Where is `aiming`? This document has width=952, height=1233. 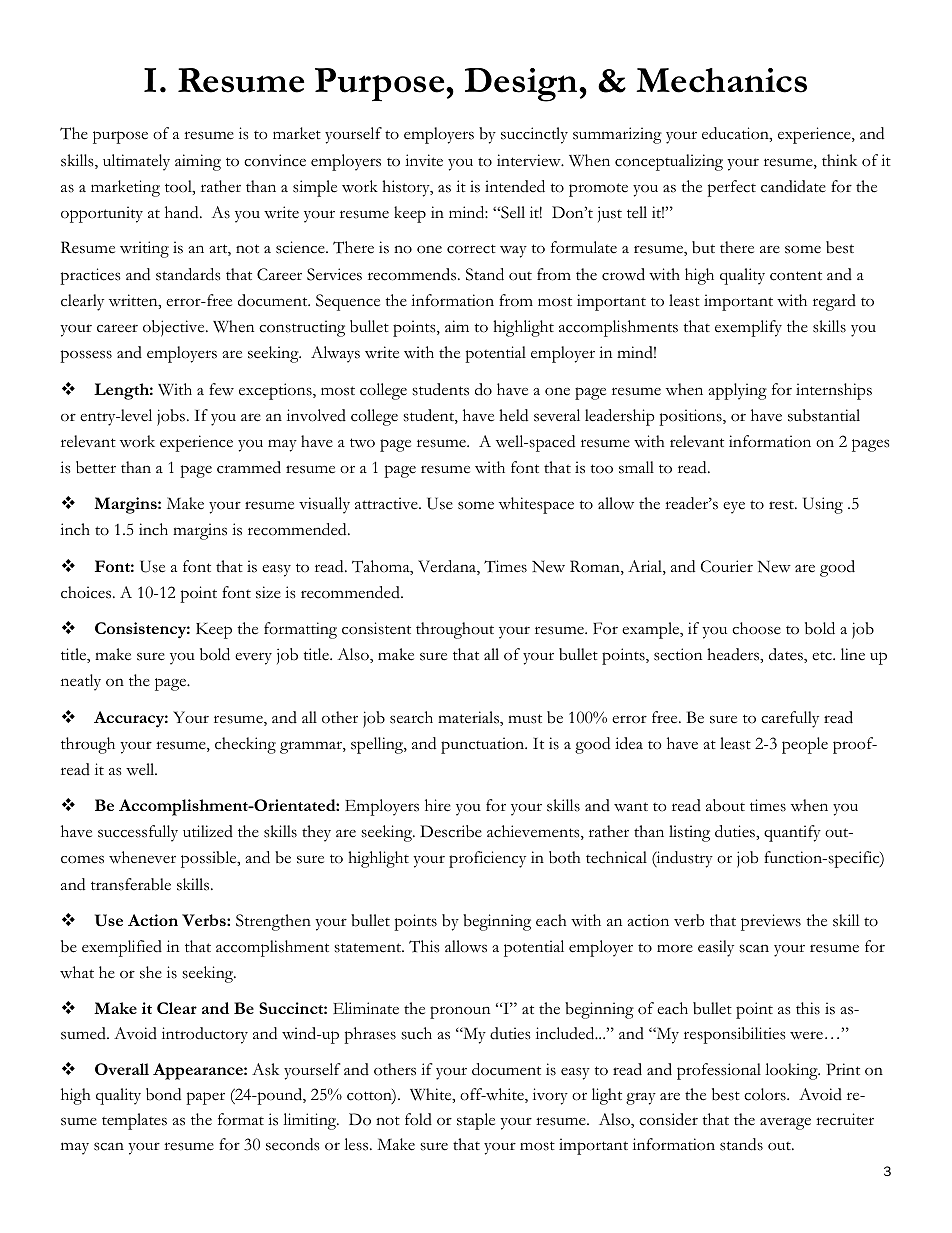
aiming is located at coordinates (198, 162).
